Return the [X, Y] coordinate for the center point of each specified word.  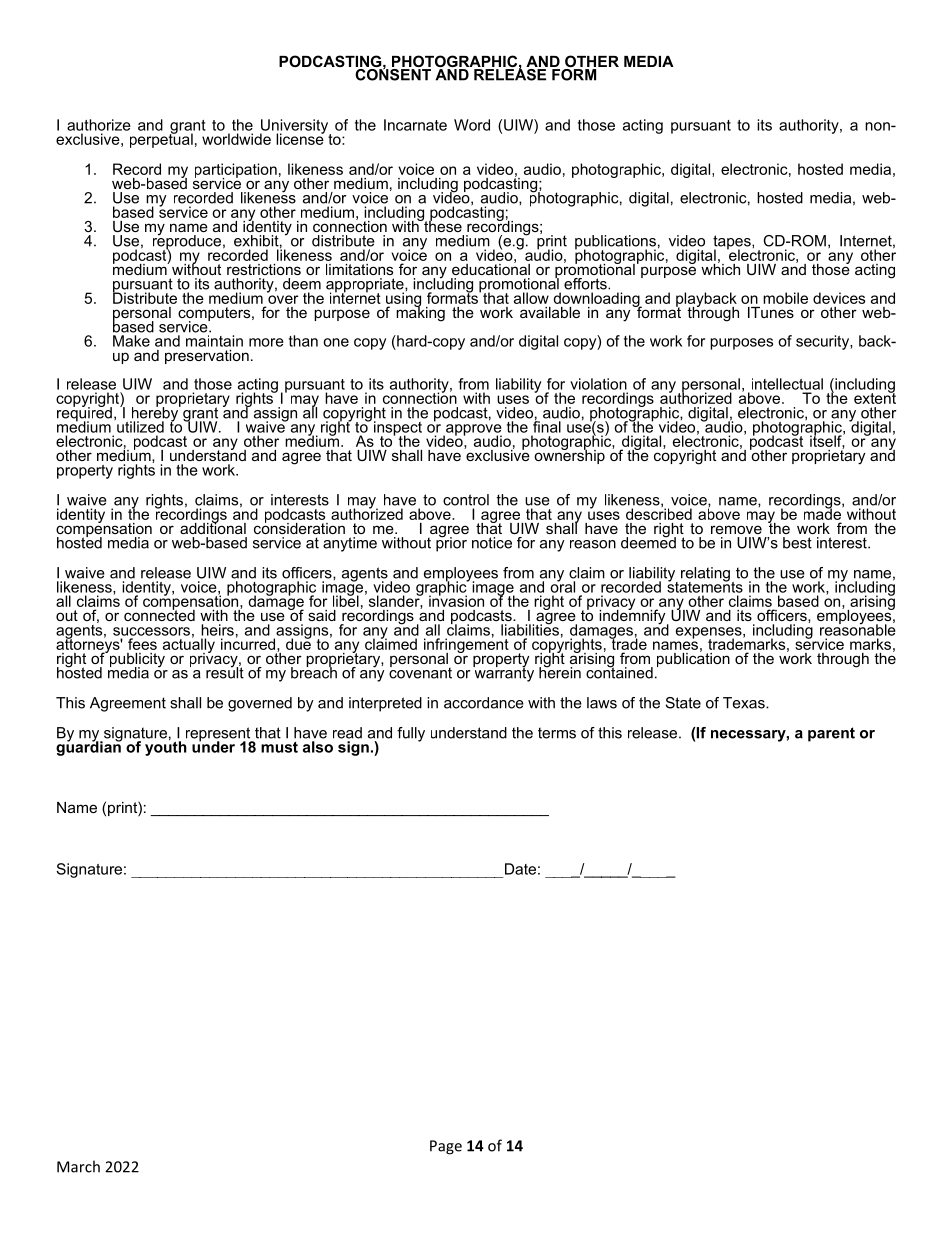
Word [472, 125]
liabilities [530, 629]
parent [831, 734]
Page [446, 1147]
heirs [217, 630]
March [78, 1166]
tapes [733, 243]
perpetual [161, 139]
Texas [745, 703]
